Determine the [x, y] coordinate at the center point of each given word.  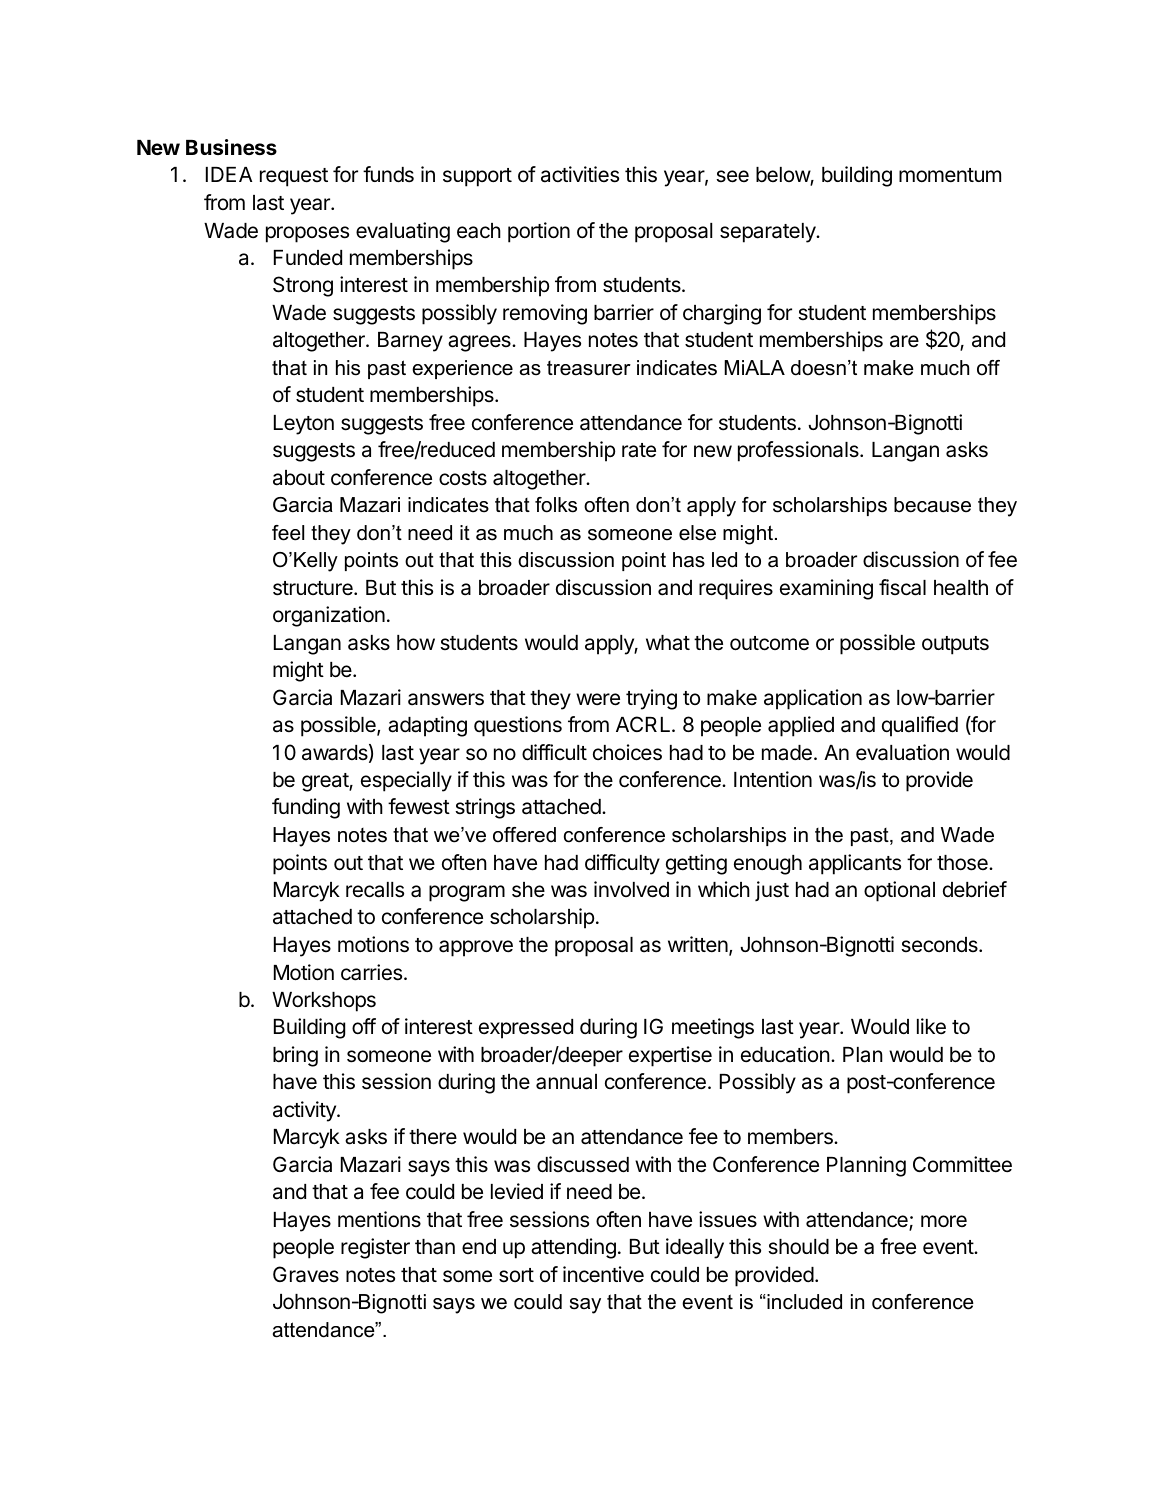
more [944, 1221]
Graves [306, 1274]
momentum [950, 175]
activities [580, 174]
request [294, 177]
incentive [603, 1274]
